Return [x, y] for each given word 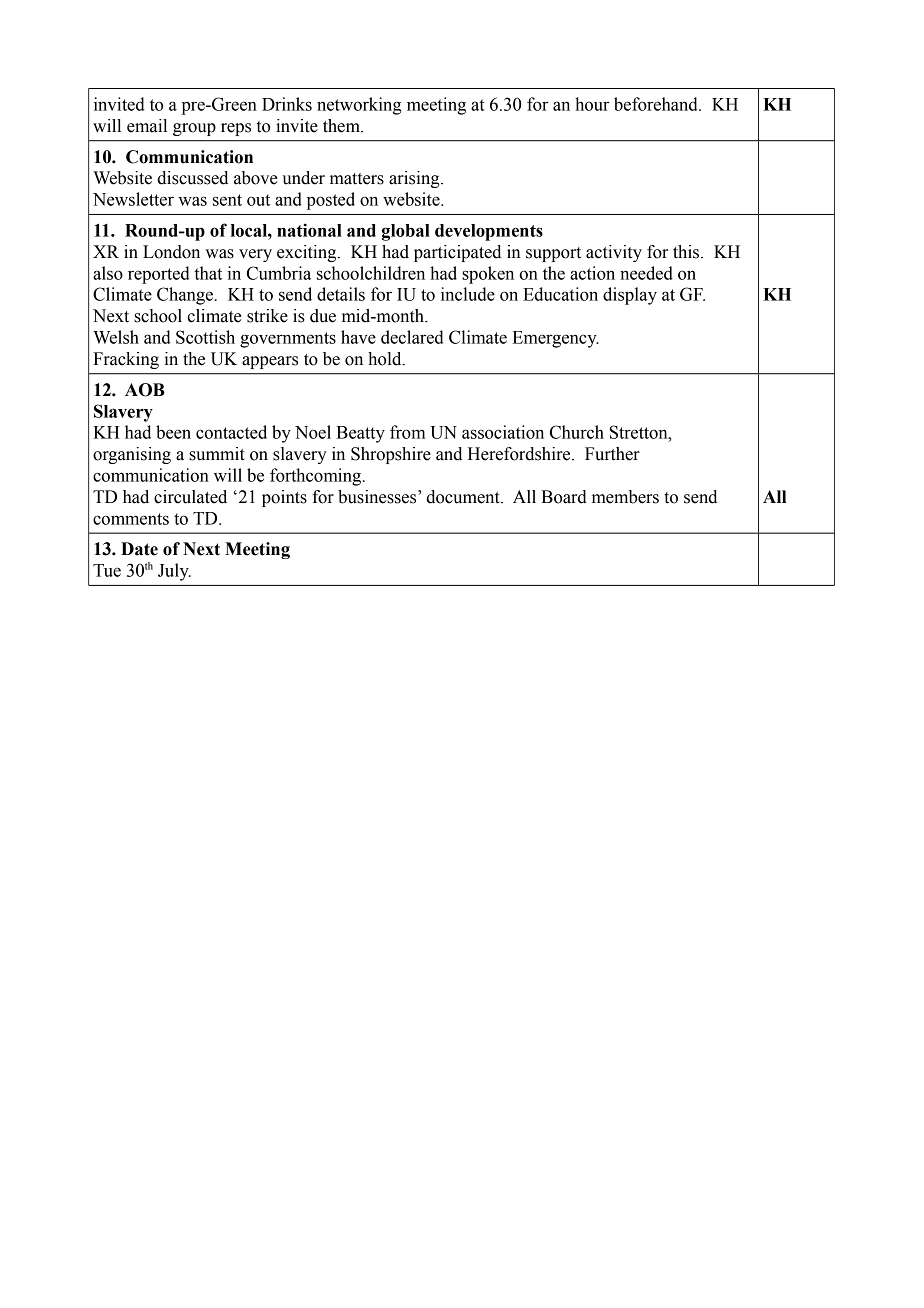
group [194, 129]
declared [412, 337]
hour [592, 104]
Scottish [205, 337]
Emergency [555, 339]
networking [359, 106]
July [174, 572]
